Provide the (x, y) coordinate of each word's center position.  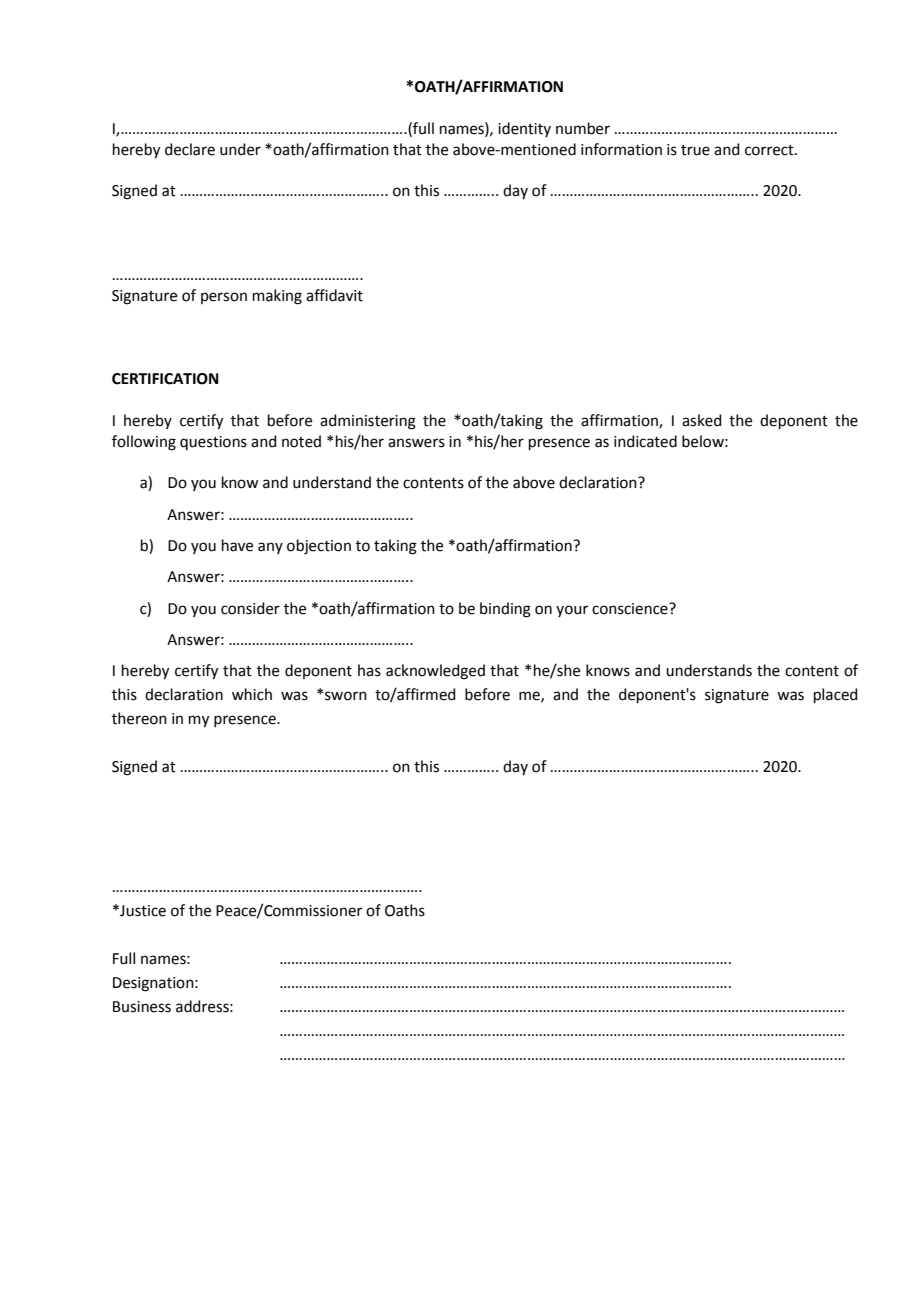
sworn (346, 696)
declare (190, 149)
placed (836, 695)
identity (524, 129)
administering (368, 422)
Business (142, 1007)
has (369, 670)
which (252, 694)
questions (213, 443)
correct (770, 150)
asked (702, 420)
